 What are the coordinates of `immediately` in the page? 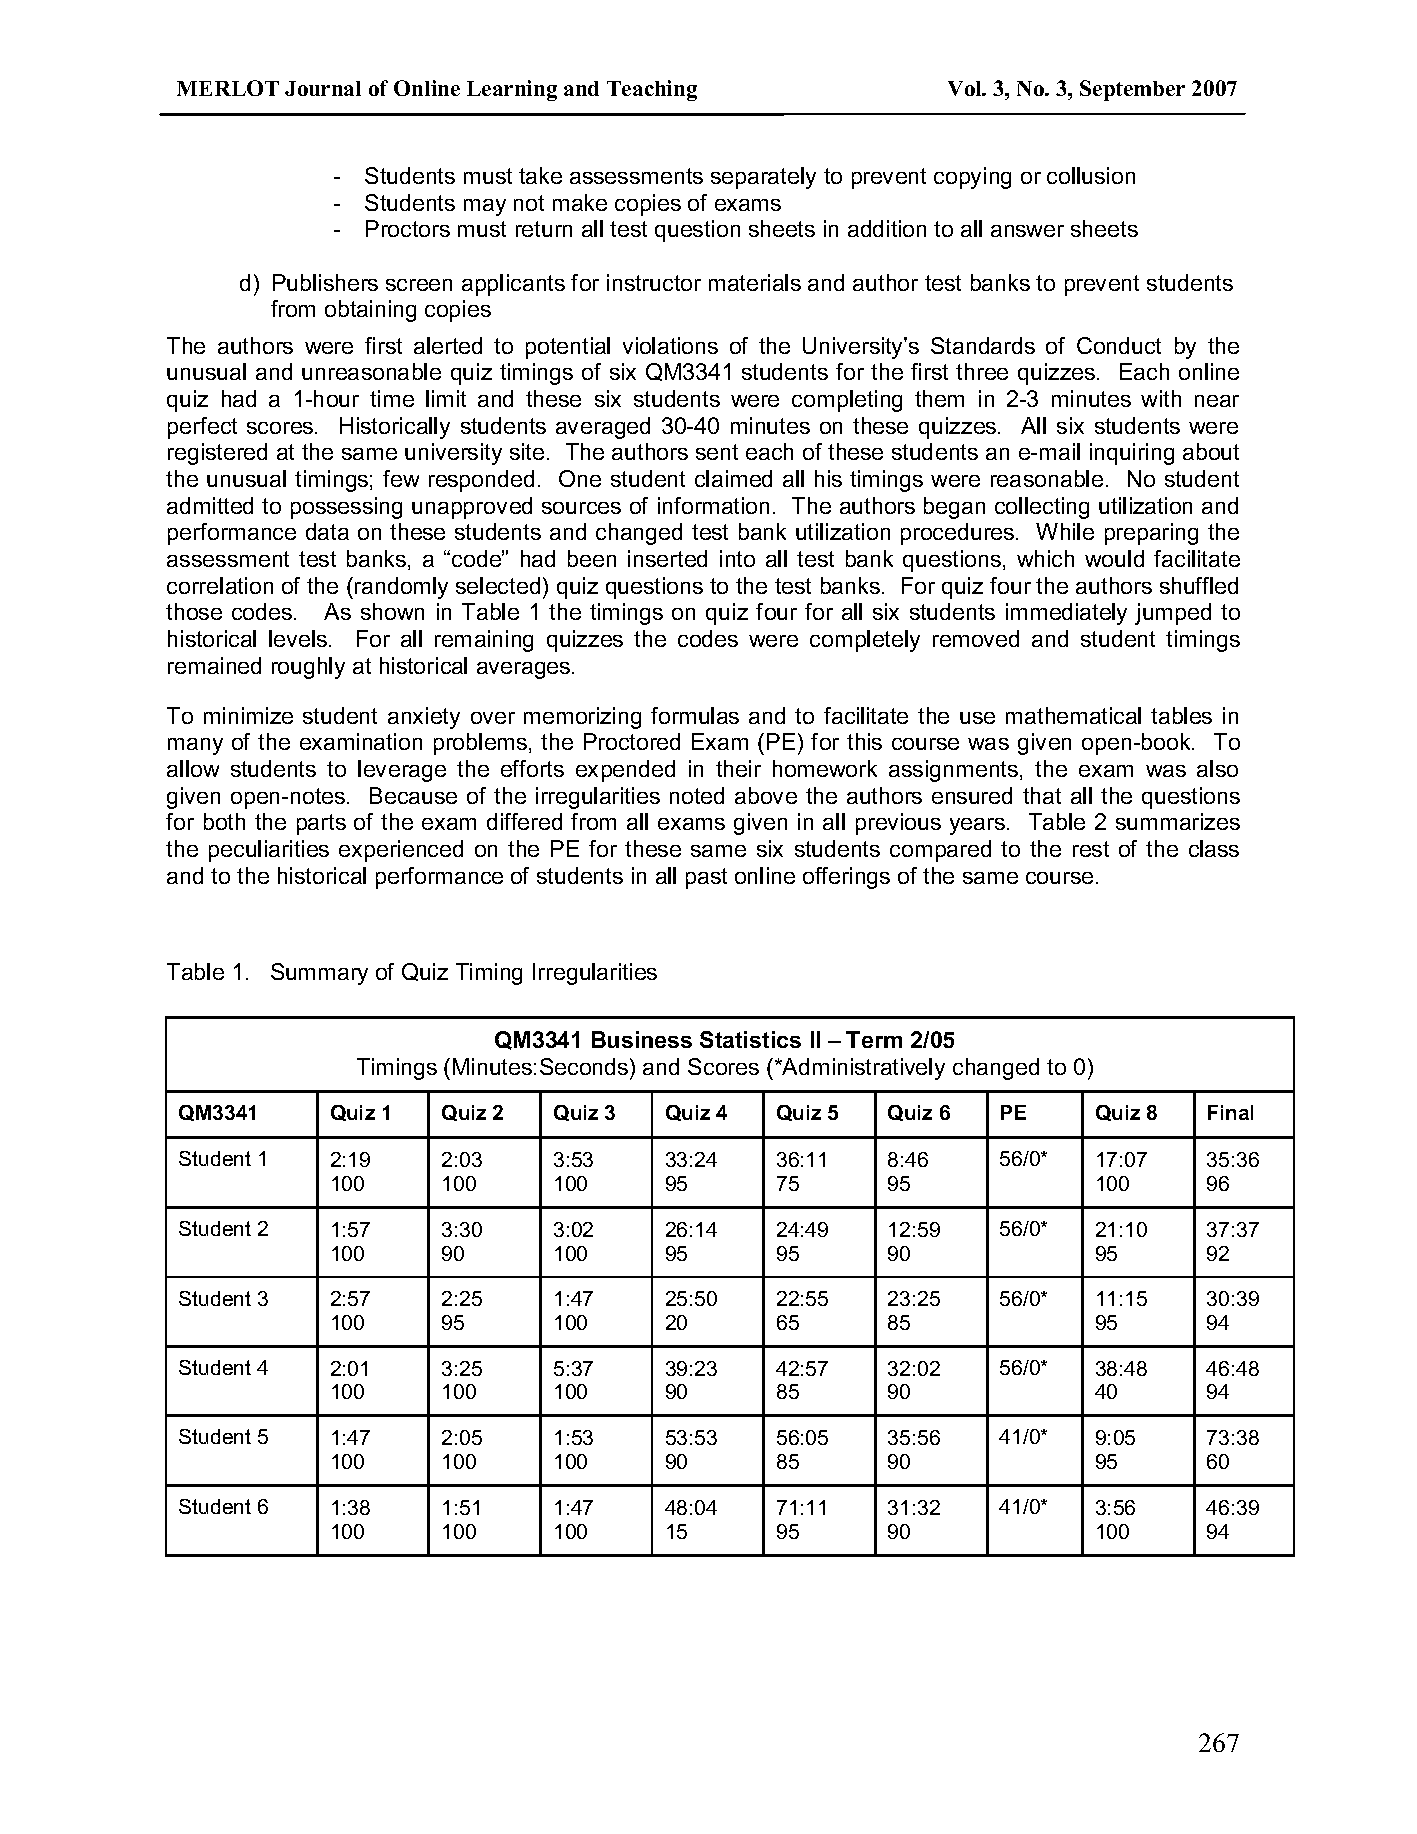 It's located at (1066, 614).
